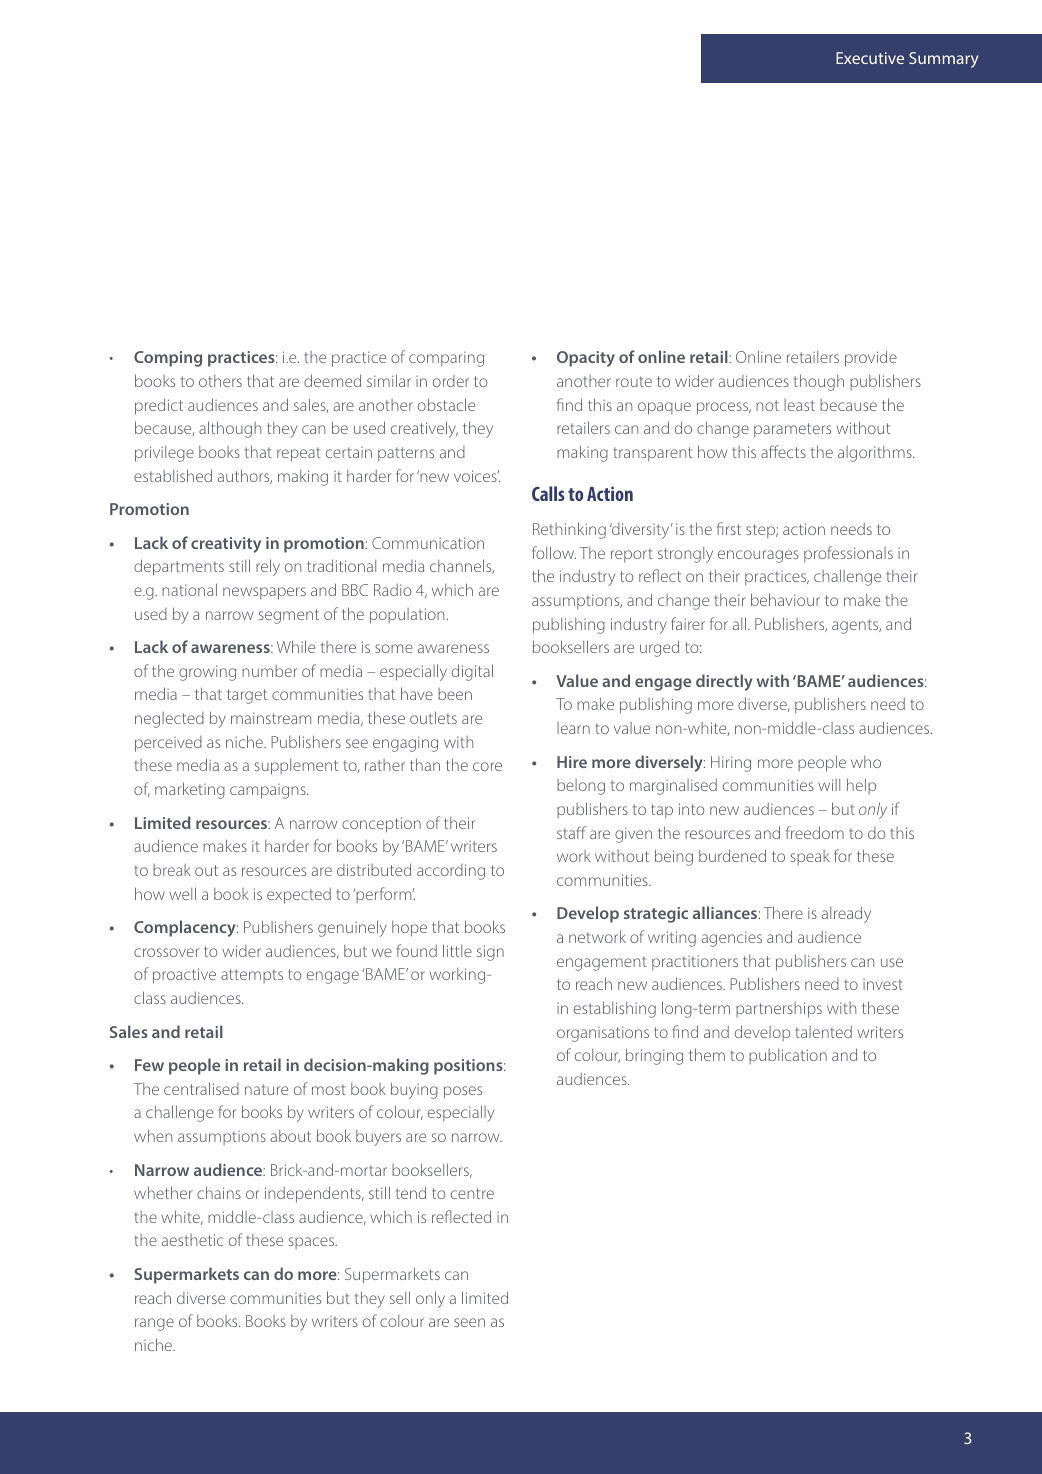  What do you see at coordinates (876, 454) in the screenshot?
I see `algorithms` at bounding box center [876, 454].
